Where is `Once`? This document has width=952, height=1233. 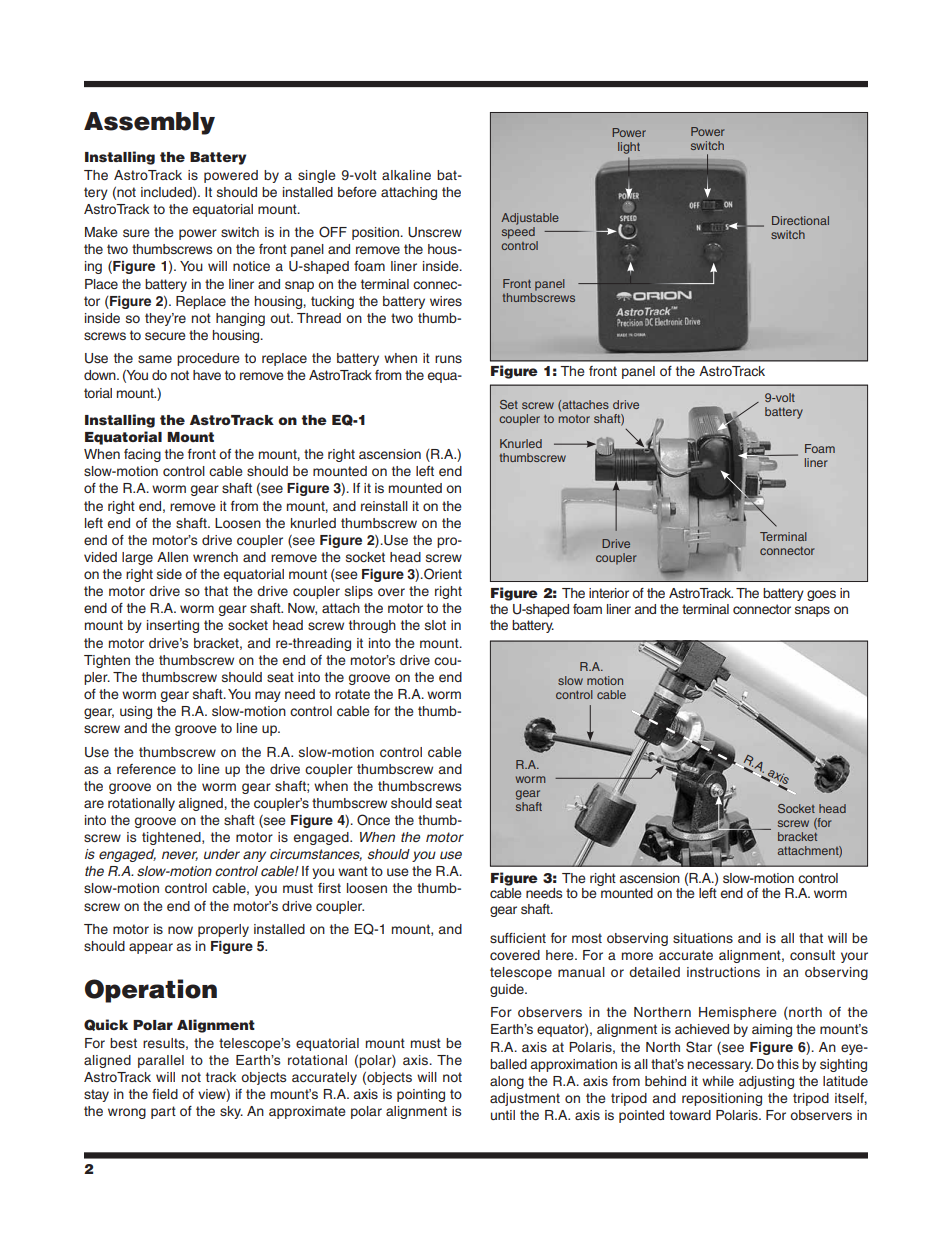
Once is located at coordinates (373, 820).
